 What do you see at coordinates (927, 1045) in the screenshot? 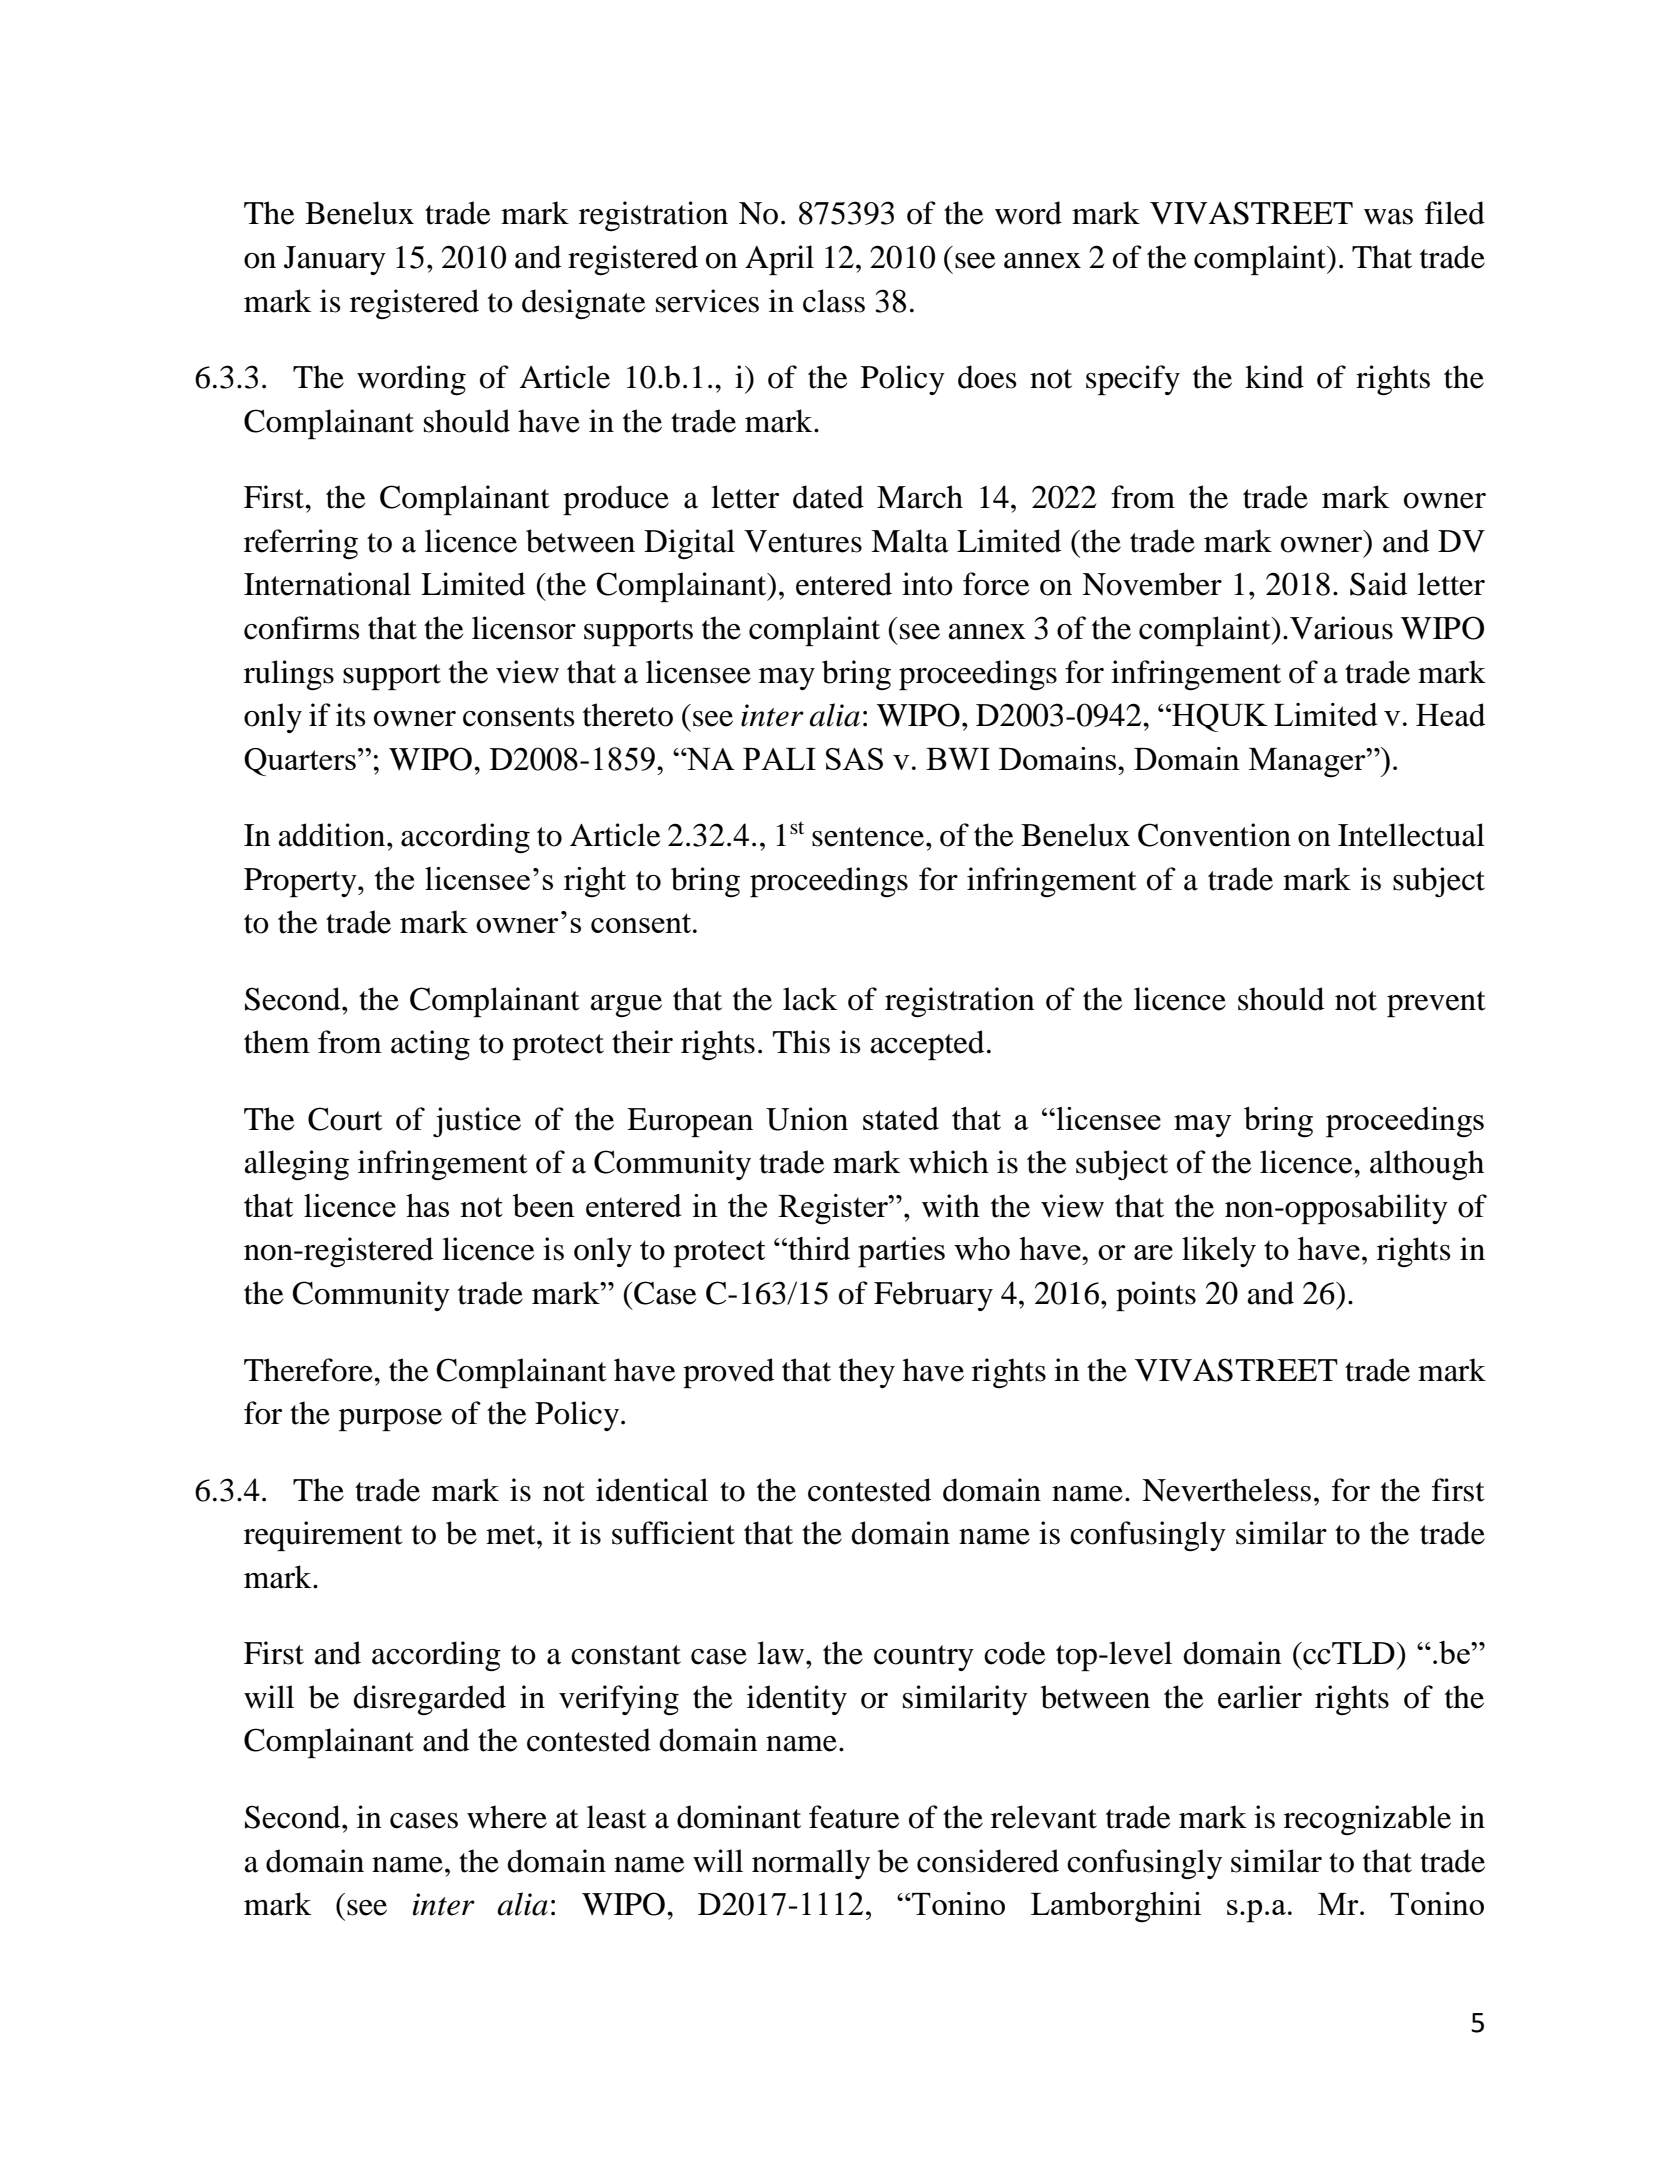
I see `accepted` at bounding box center [927, 1045].
